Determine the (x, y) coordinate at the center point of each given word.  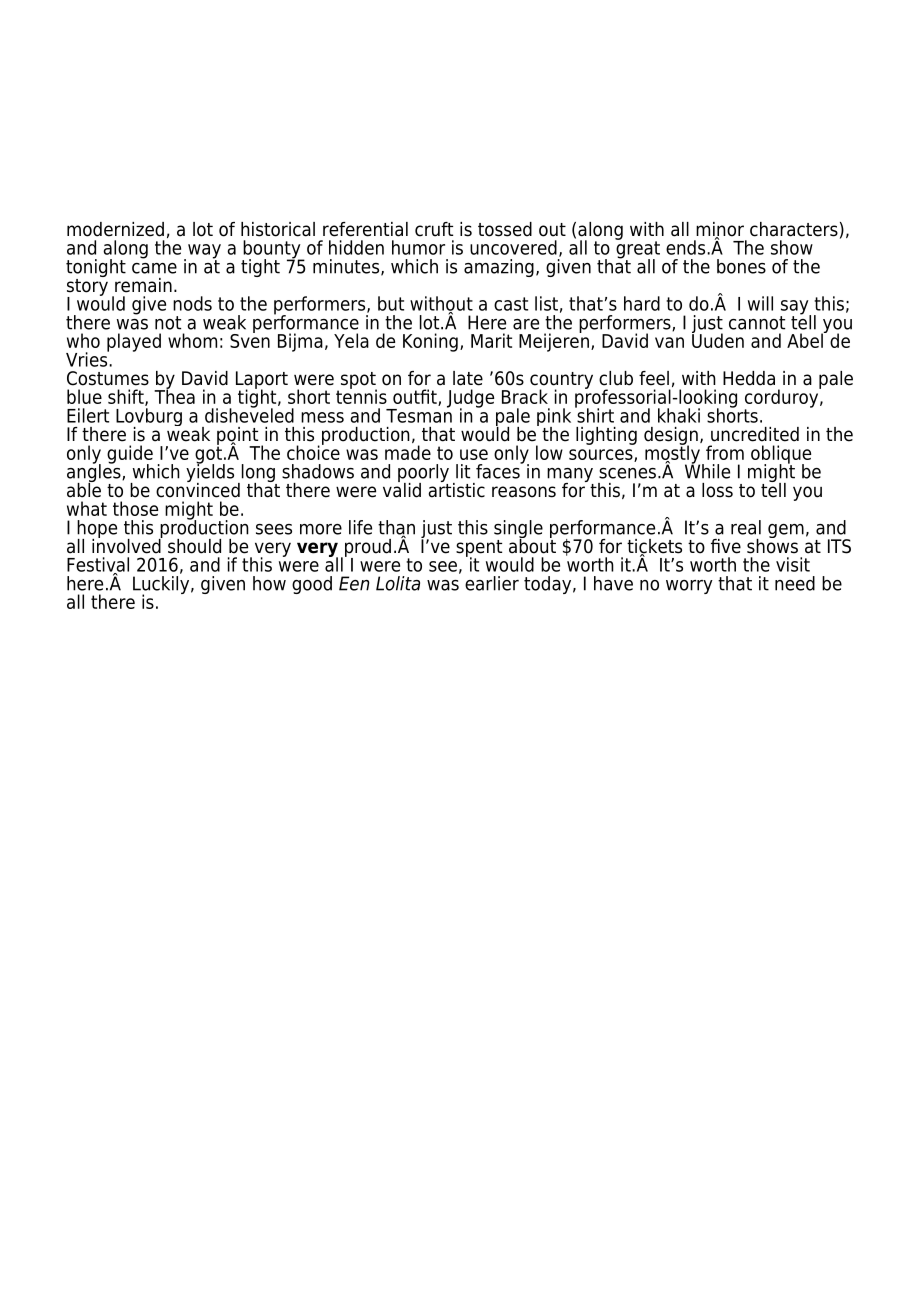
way (204, 252)
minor (720, 230)
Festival (98, 565)
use (474, 454)
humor (418, 247)
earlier (492, 583)
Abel (806, 339)
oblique (781, 455)
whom (192, 340)
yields (210, 473)
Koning (430, 342)
